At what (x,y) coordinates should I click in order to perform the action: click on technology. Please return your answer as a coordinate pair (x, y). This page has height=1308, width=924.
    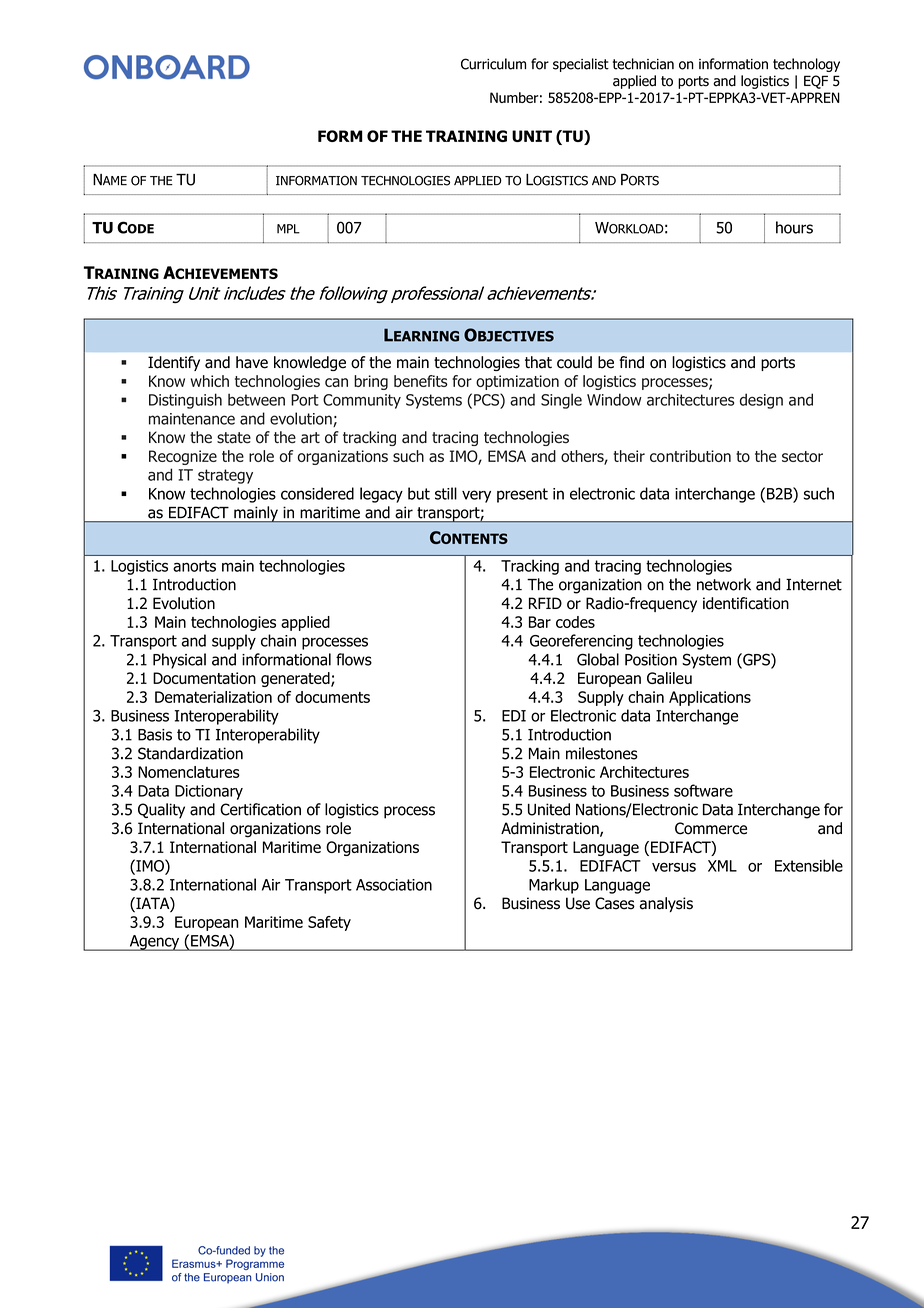
    Looking at the image, I should click on (806, 65).
